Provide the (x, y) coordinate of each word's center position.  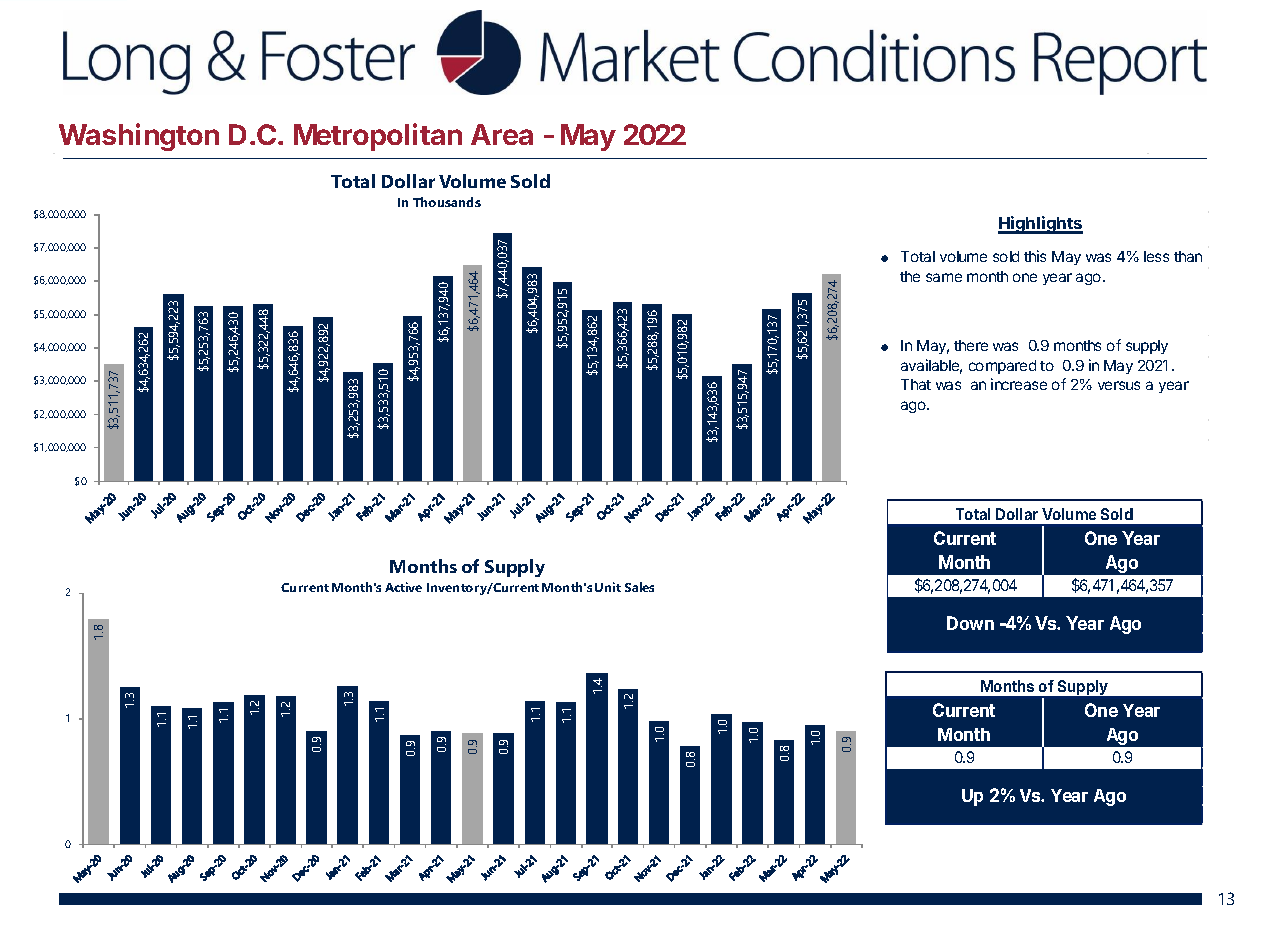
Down (970, 623)
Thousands (447, 202)
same (944, 277)
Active (403, 587)
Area (502, 134)
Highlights (1040, 225)
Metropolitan (378, 137)
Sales (639, 587)
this (1035, 256)
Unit (608, 587)
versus (1119, 385)
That (916, 384)
